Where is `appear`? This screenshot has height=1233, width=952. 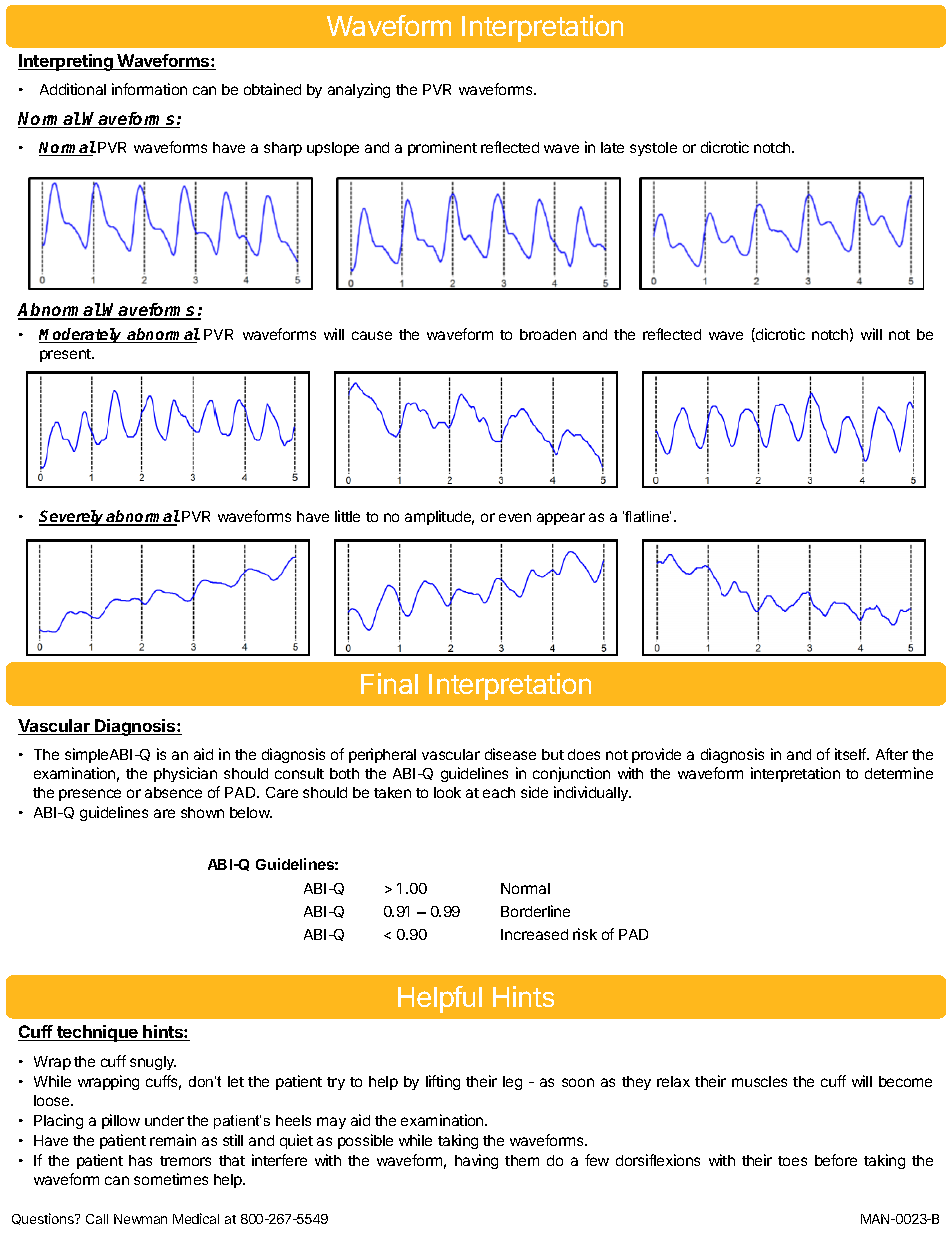 appear is located at coordinates (561, 519).
